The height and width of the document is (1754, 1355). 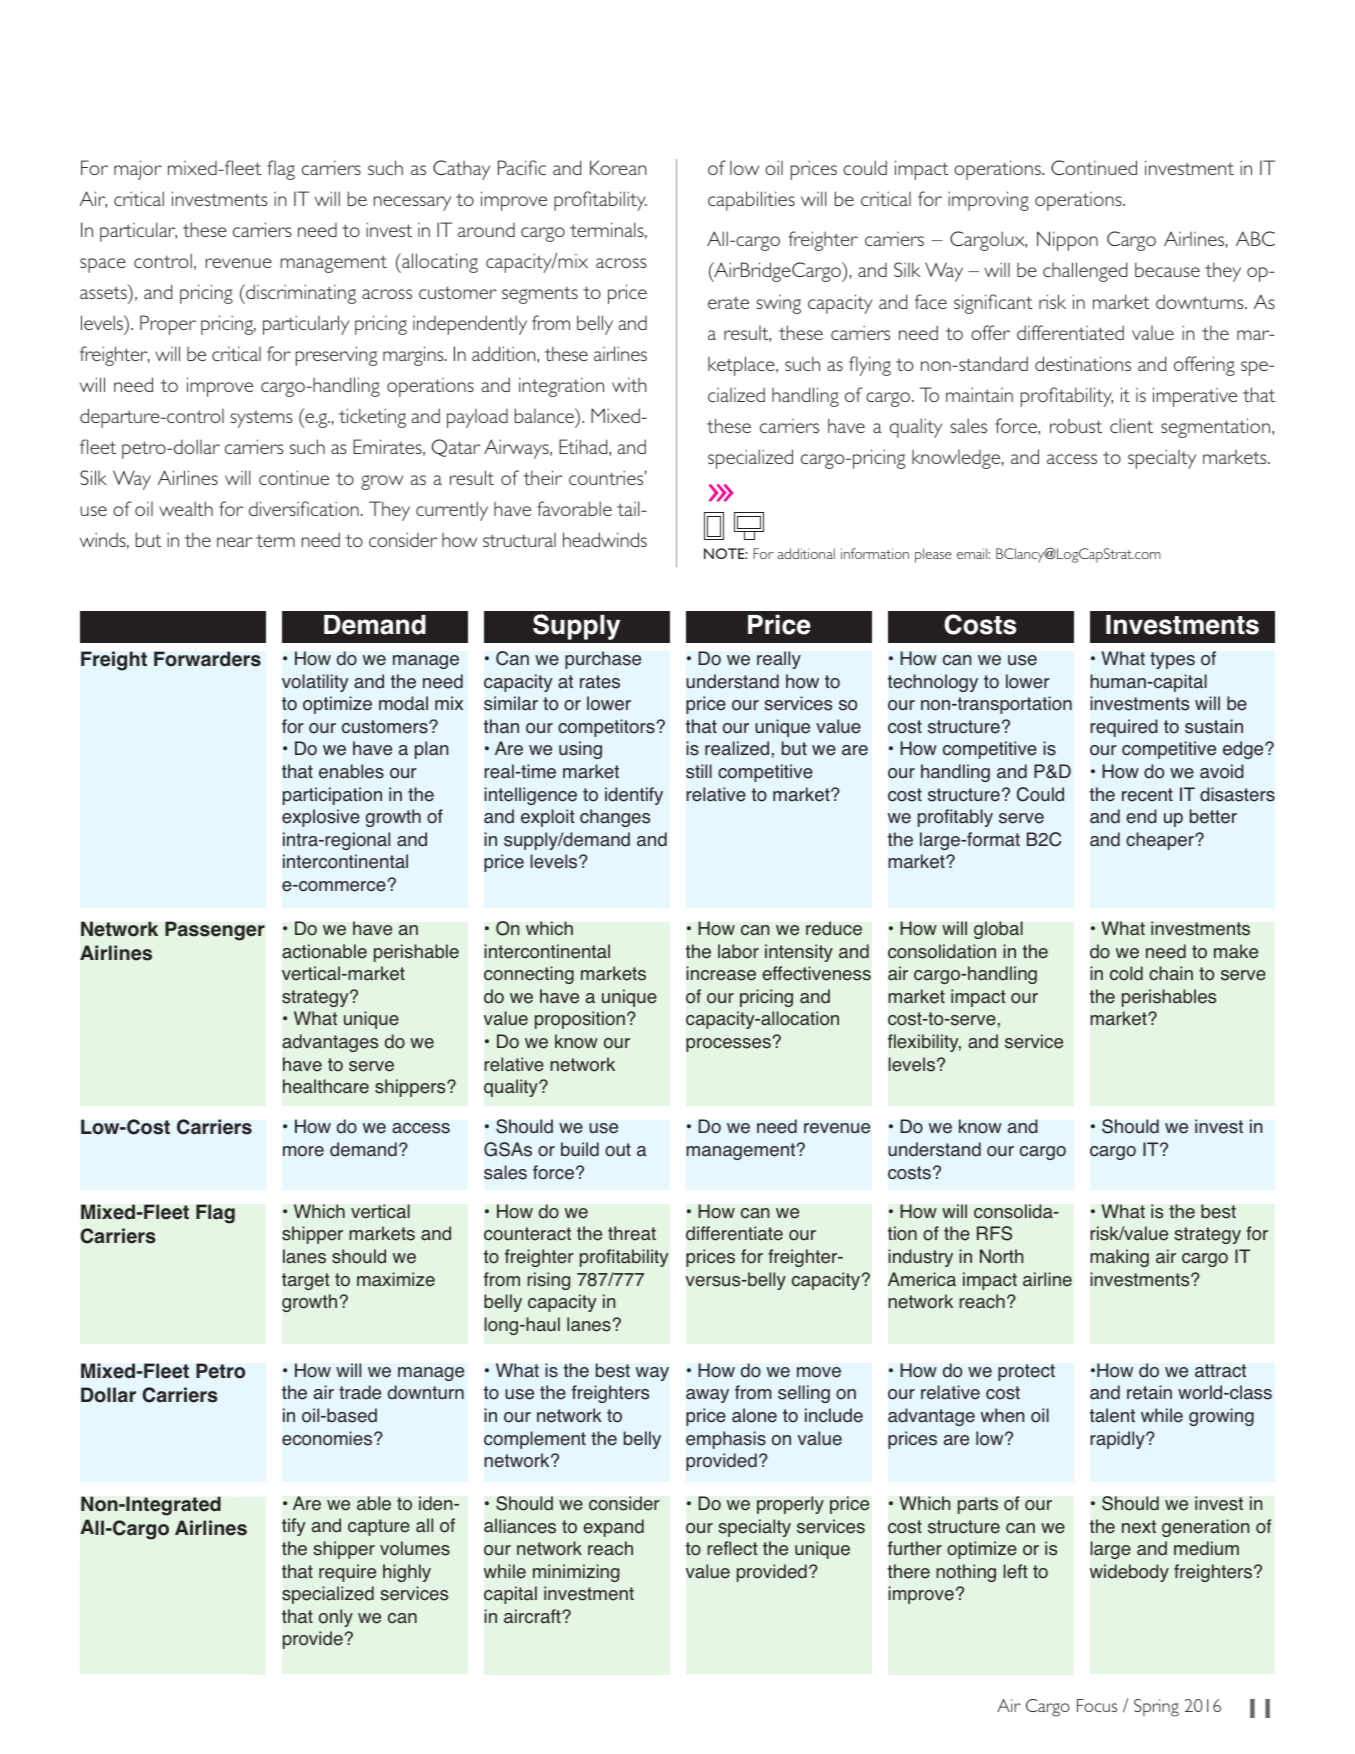 I want to click on making, so click(x=1119, y=1258).
